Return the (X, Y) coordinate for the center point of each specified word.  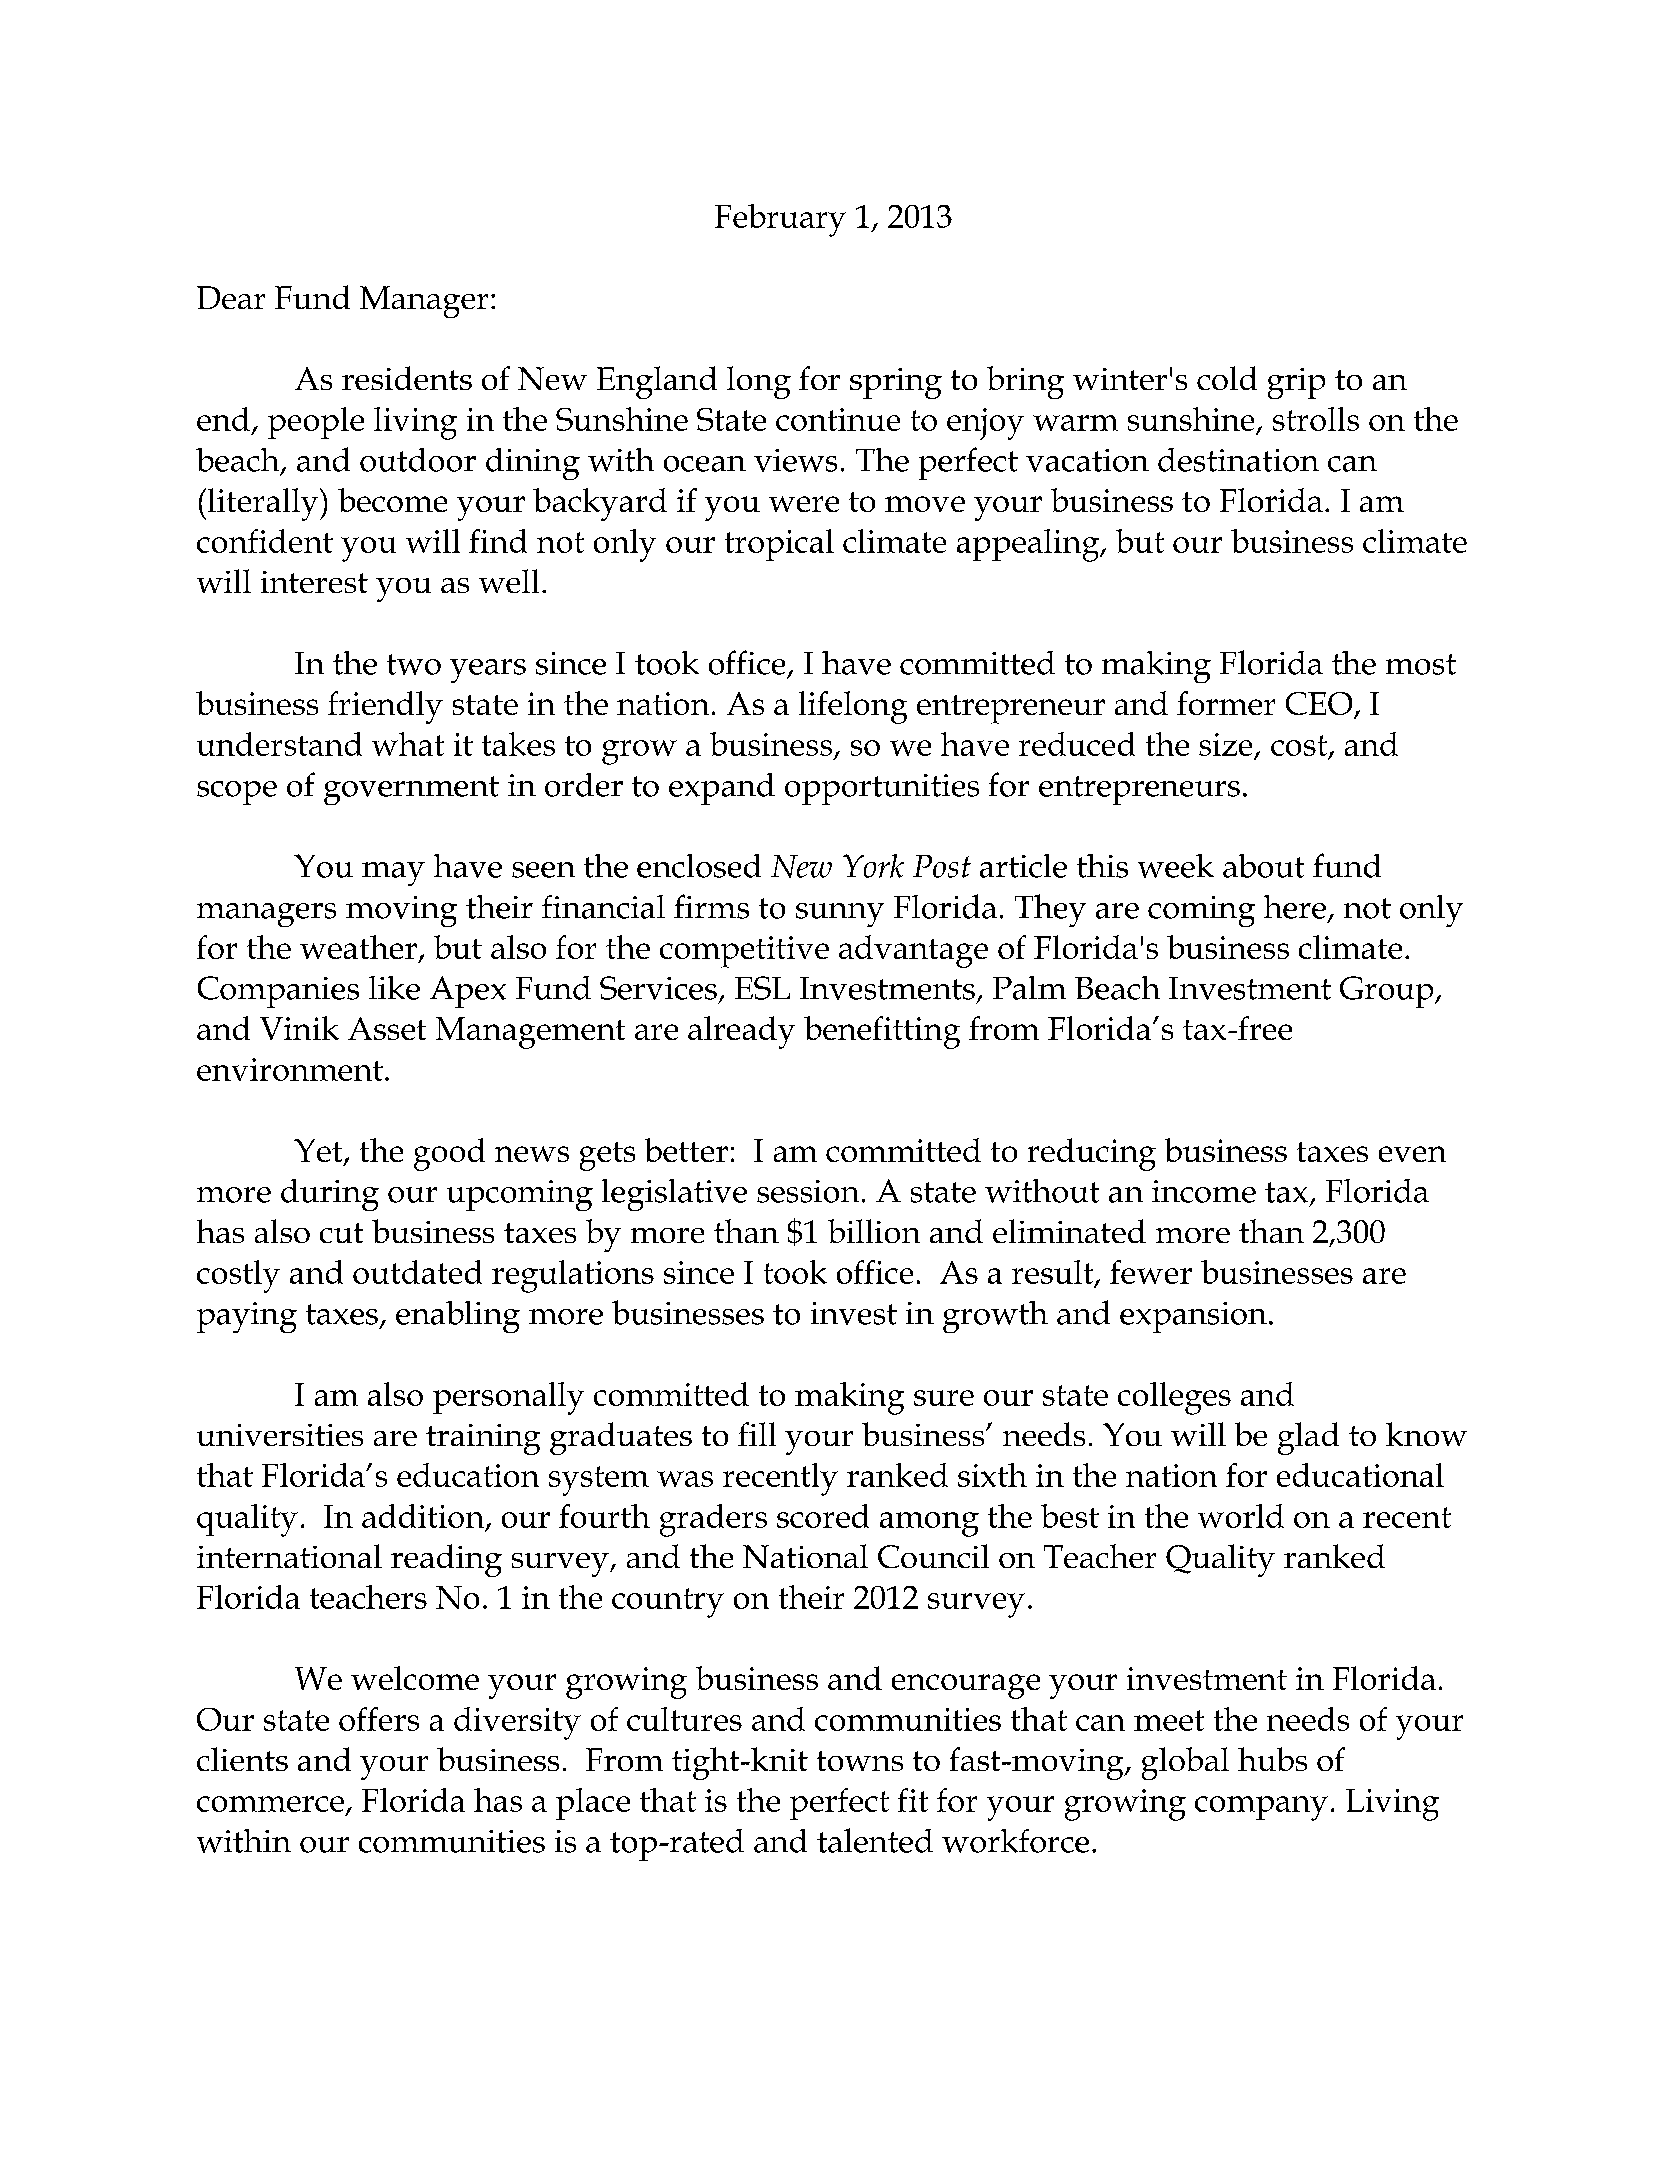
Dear (231, 297)
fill (757, 1434)
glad (1308, 1438)
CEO (1320, 705)
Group (1388, 992)
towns (860, 1761)
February (780, 220)
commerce (270, 1804)
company (1261, 1808)
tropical (779, 545)
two (414, 664)
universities (280, 1435)
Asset (387, 1028)
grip (1296, 383)
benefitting (882, 1032)
